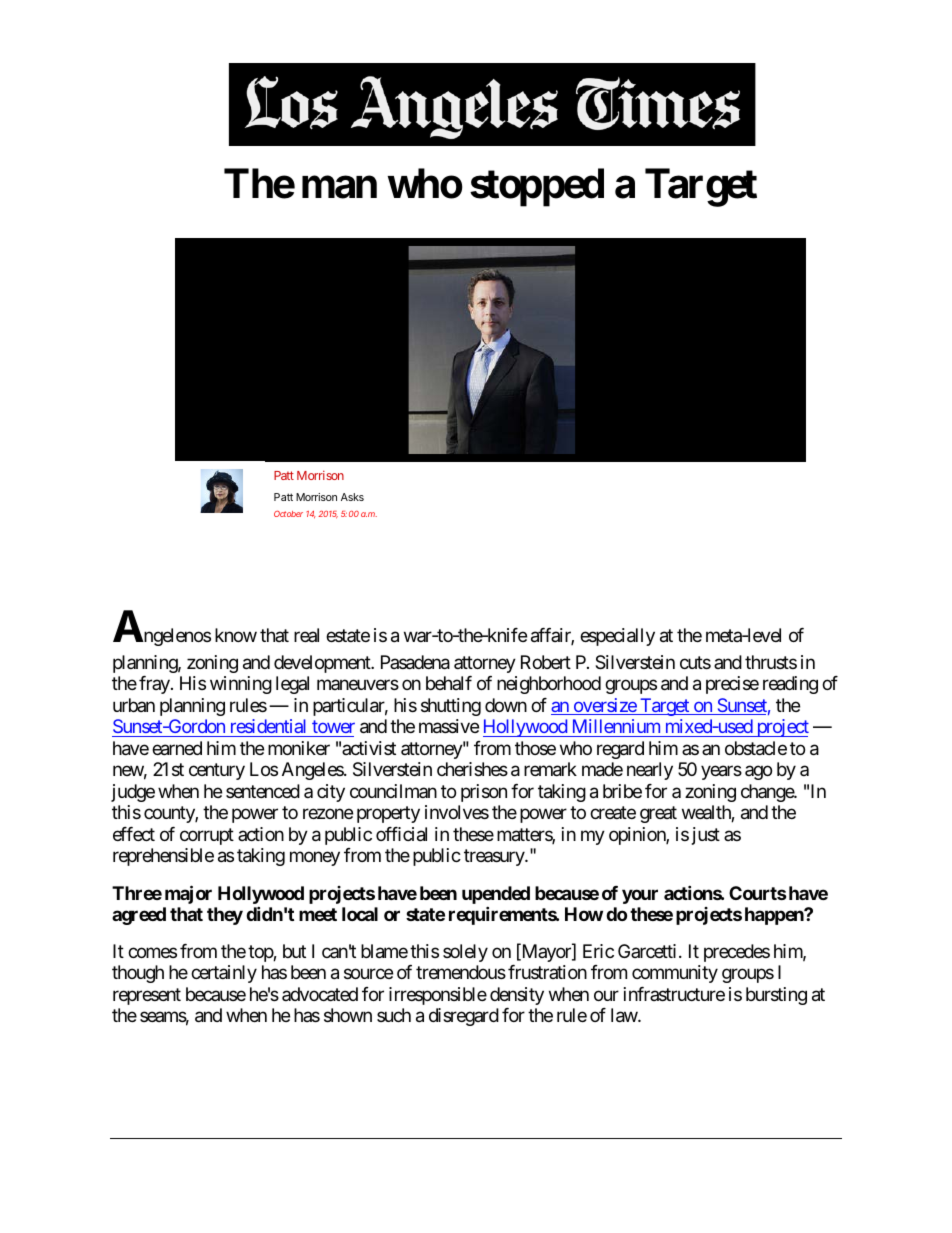 This document has height=1233, width=952. I want to click on certainly, so click(224, 974).
